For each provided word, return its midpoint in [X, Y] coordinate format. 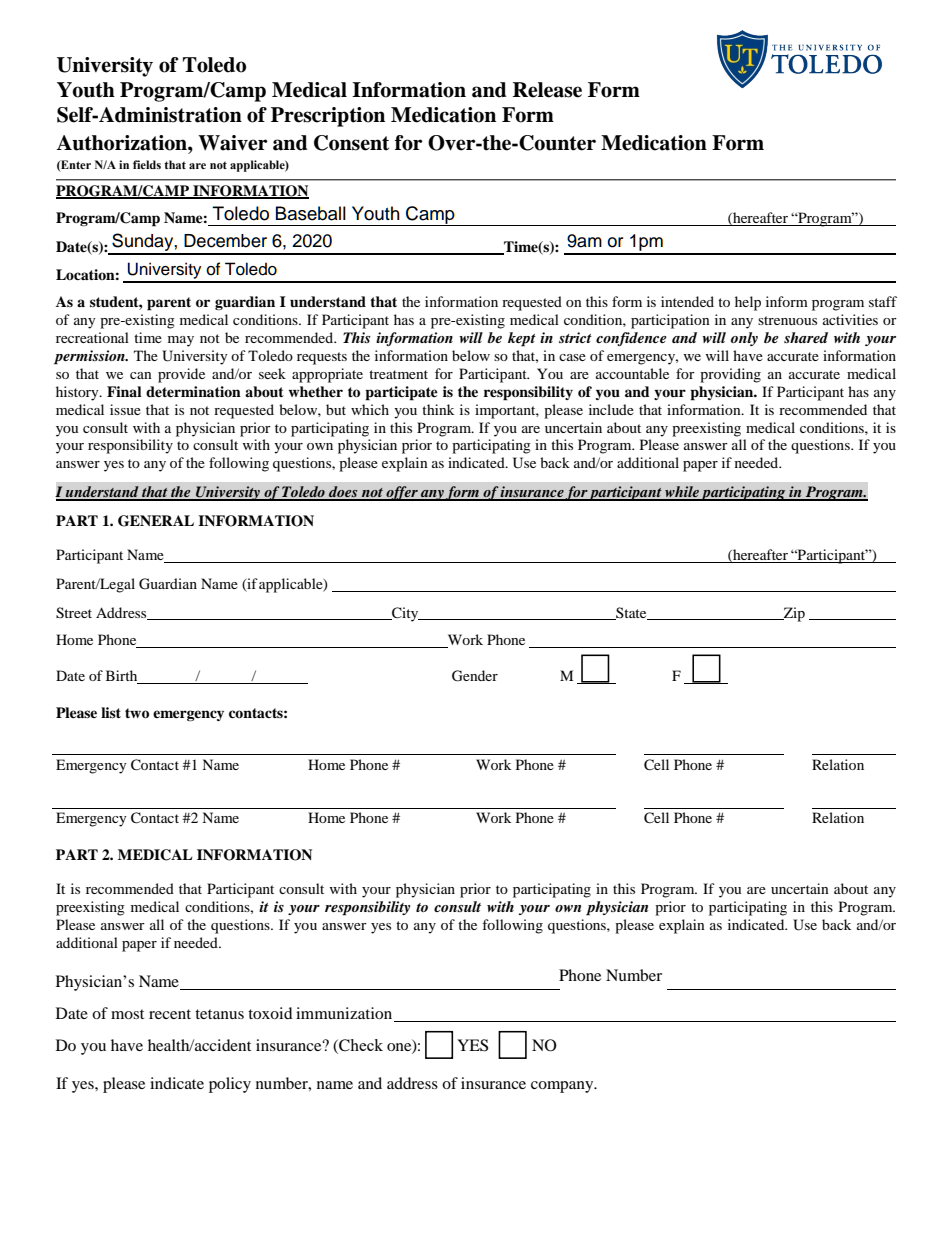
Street [74, 613]
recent [170, 1014]
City [405, 614]
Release [547, 90]
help [748, 303]
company [563, 1087]
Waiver [233, 143]
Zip [793, 614]
